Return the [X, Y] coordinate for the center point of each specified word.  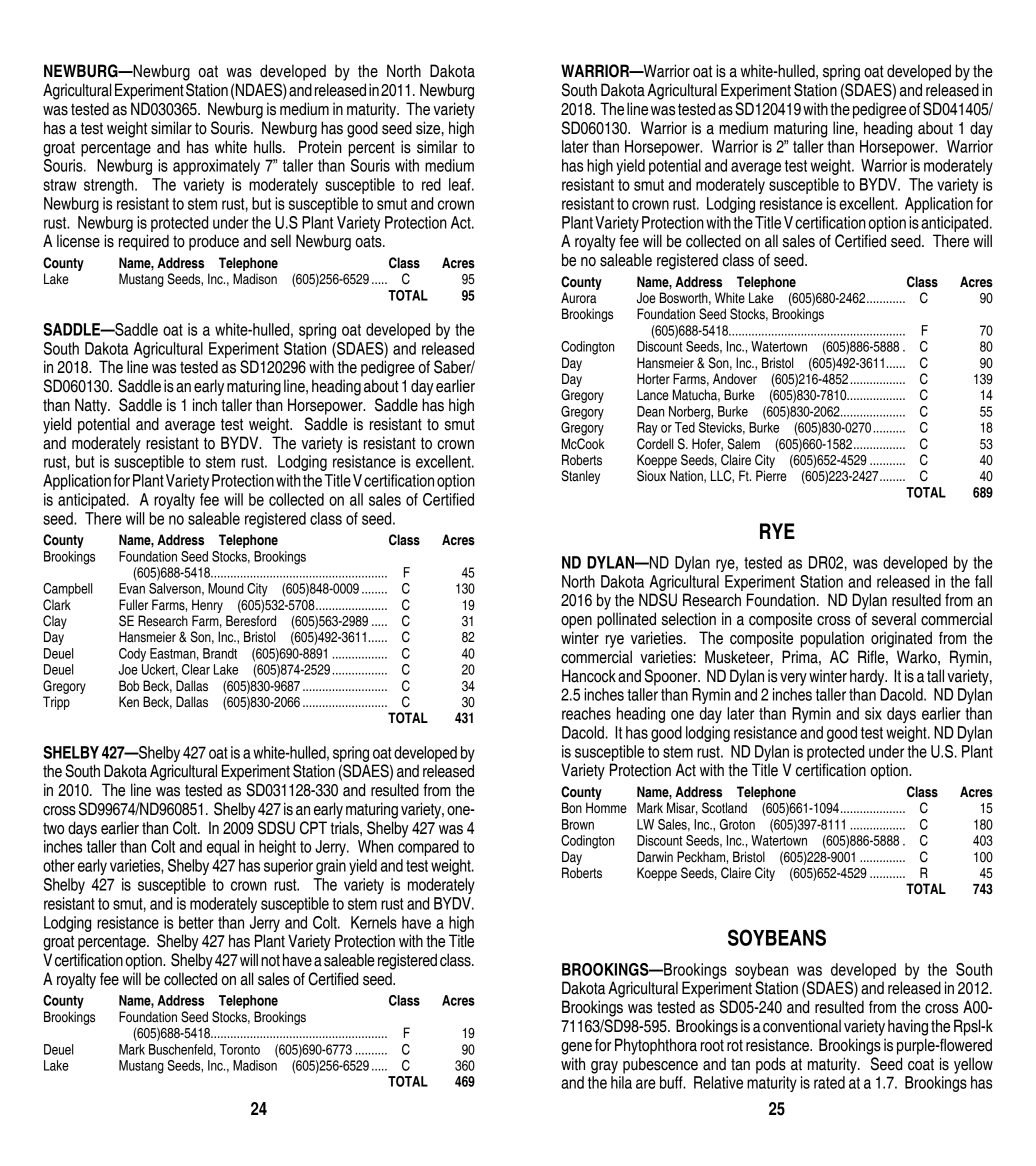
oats [370, 241]
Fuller [133, 605]
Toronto [240, 1049]
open [576, 622]
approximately [216, 167]
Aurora [579, 298]
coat [921, 1065]
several [894, 619]
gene [576, 1048]
